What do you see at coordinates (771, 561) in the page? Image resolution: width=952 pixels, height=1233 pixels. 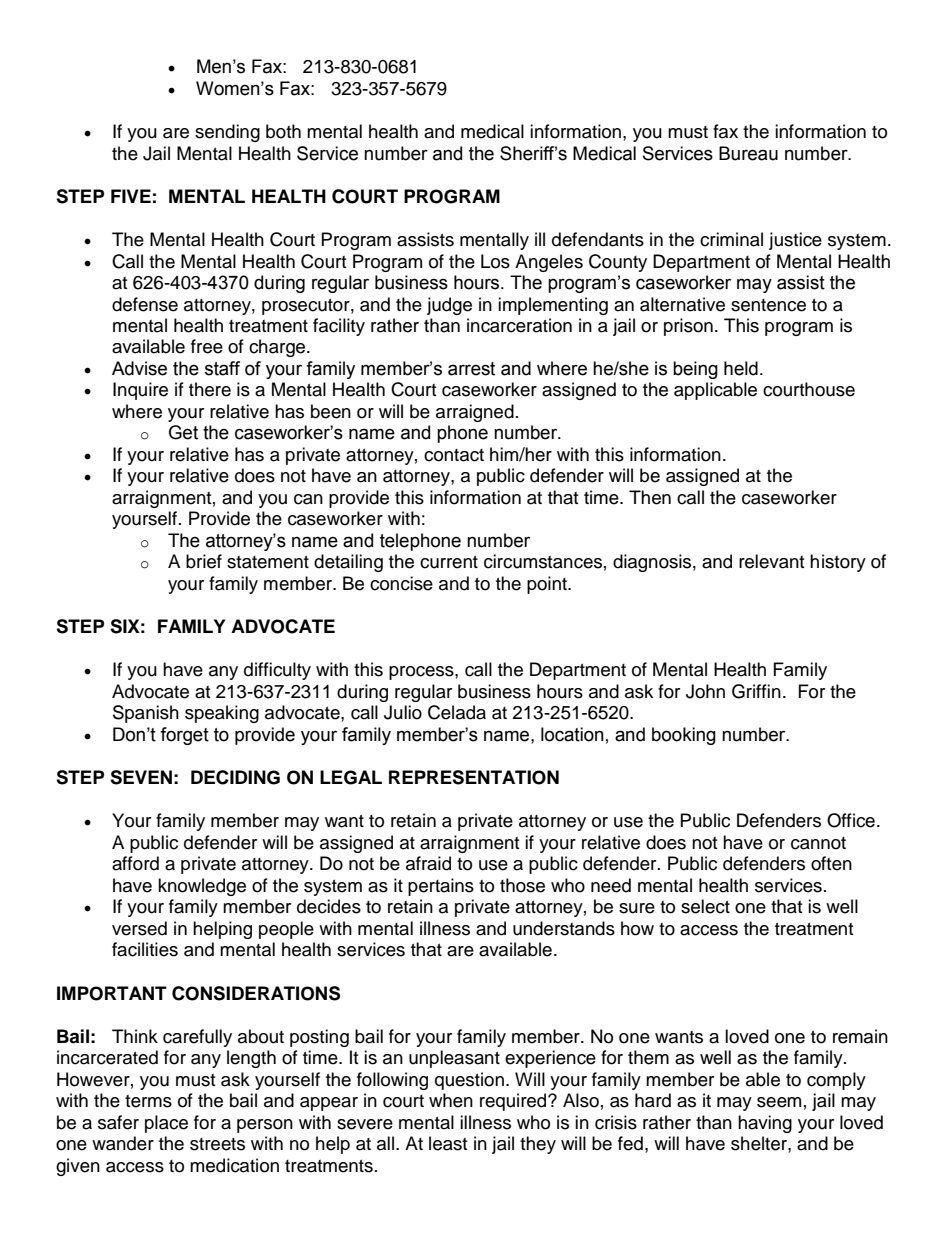 I see `relevant` at bounding box center [771, 561].
